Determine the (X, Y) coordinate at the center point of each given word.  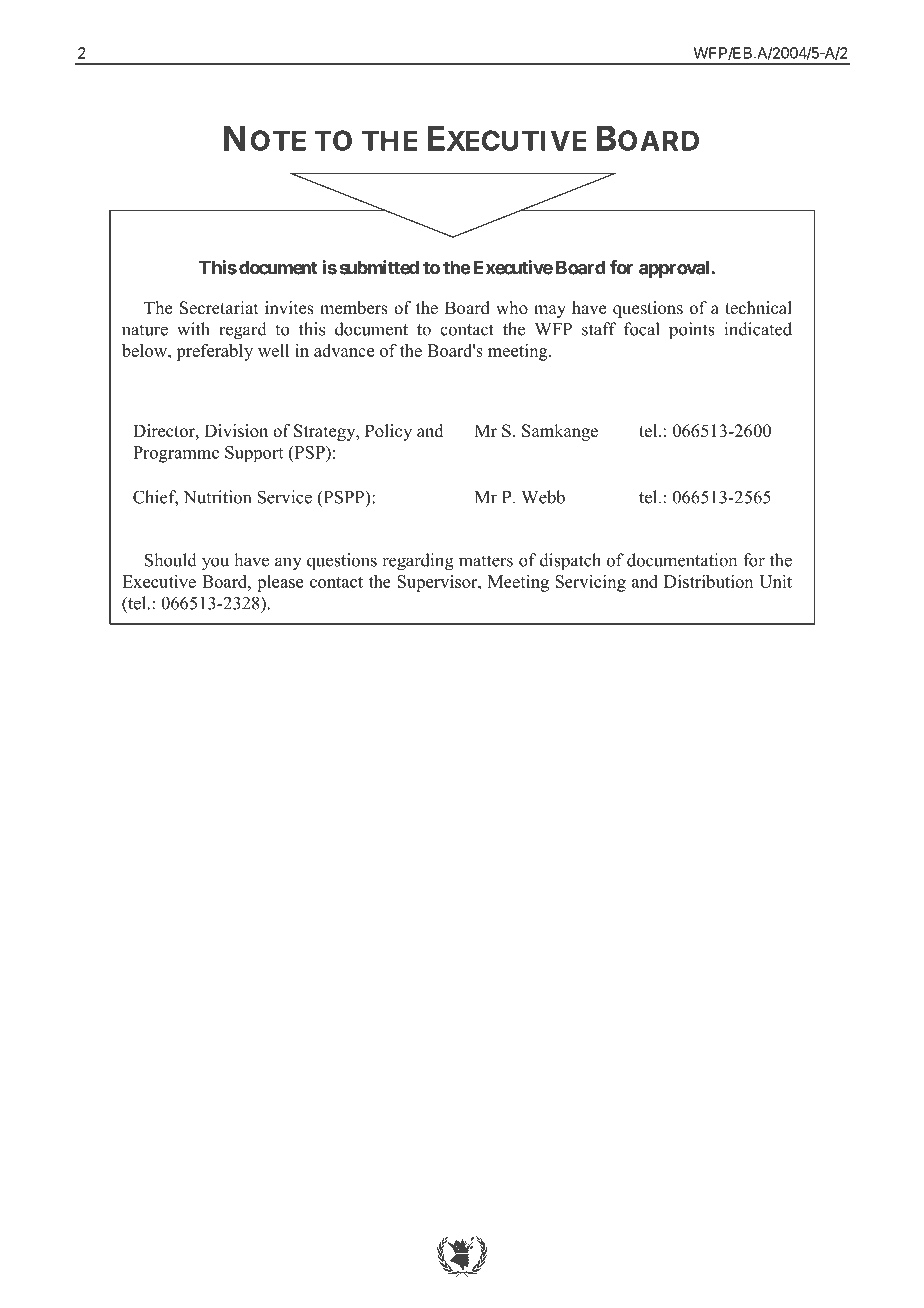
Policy (388, 432)
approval (675, 269)
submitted (379, 267)
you (215, 564)
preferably (214, 352)
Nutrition (217, 497)
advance (344, 350)
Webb (543, 497)
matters (486, 561)
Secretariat (219, 308)
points (692, 331)
